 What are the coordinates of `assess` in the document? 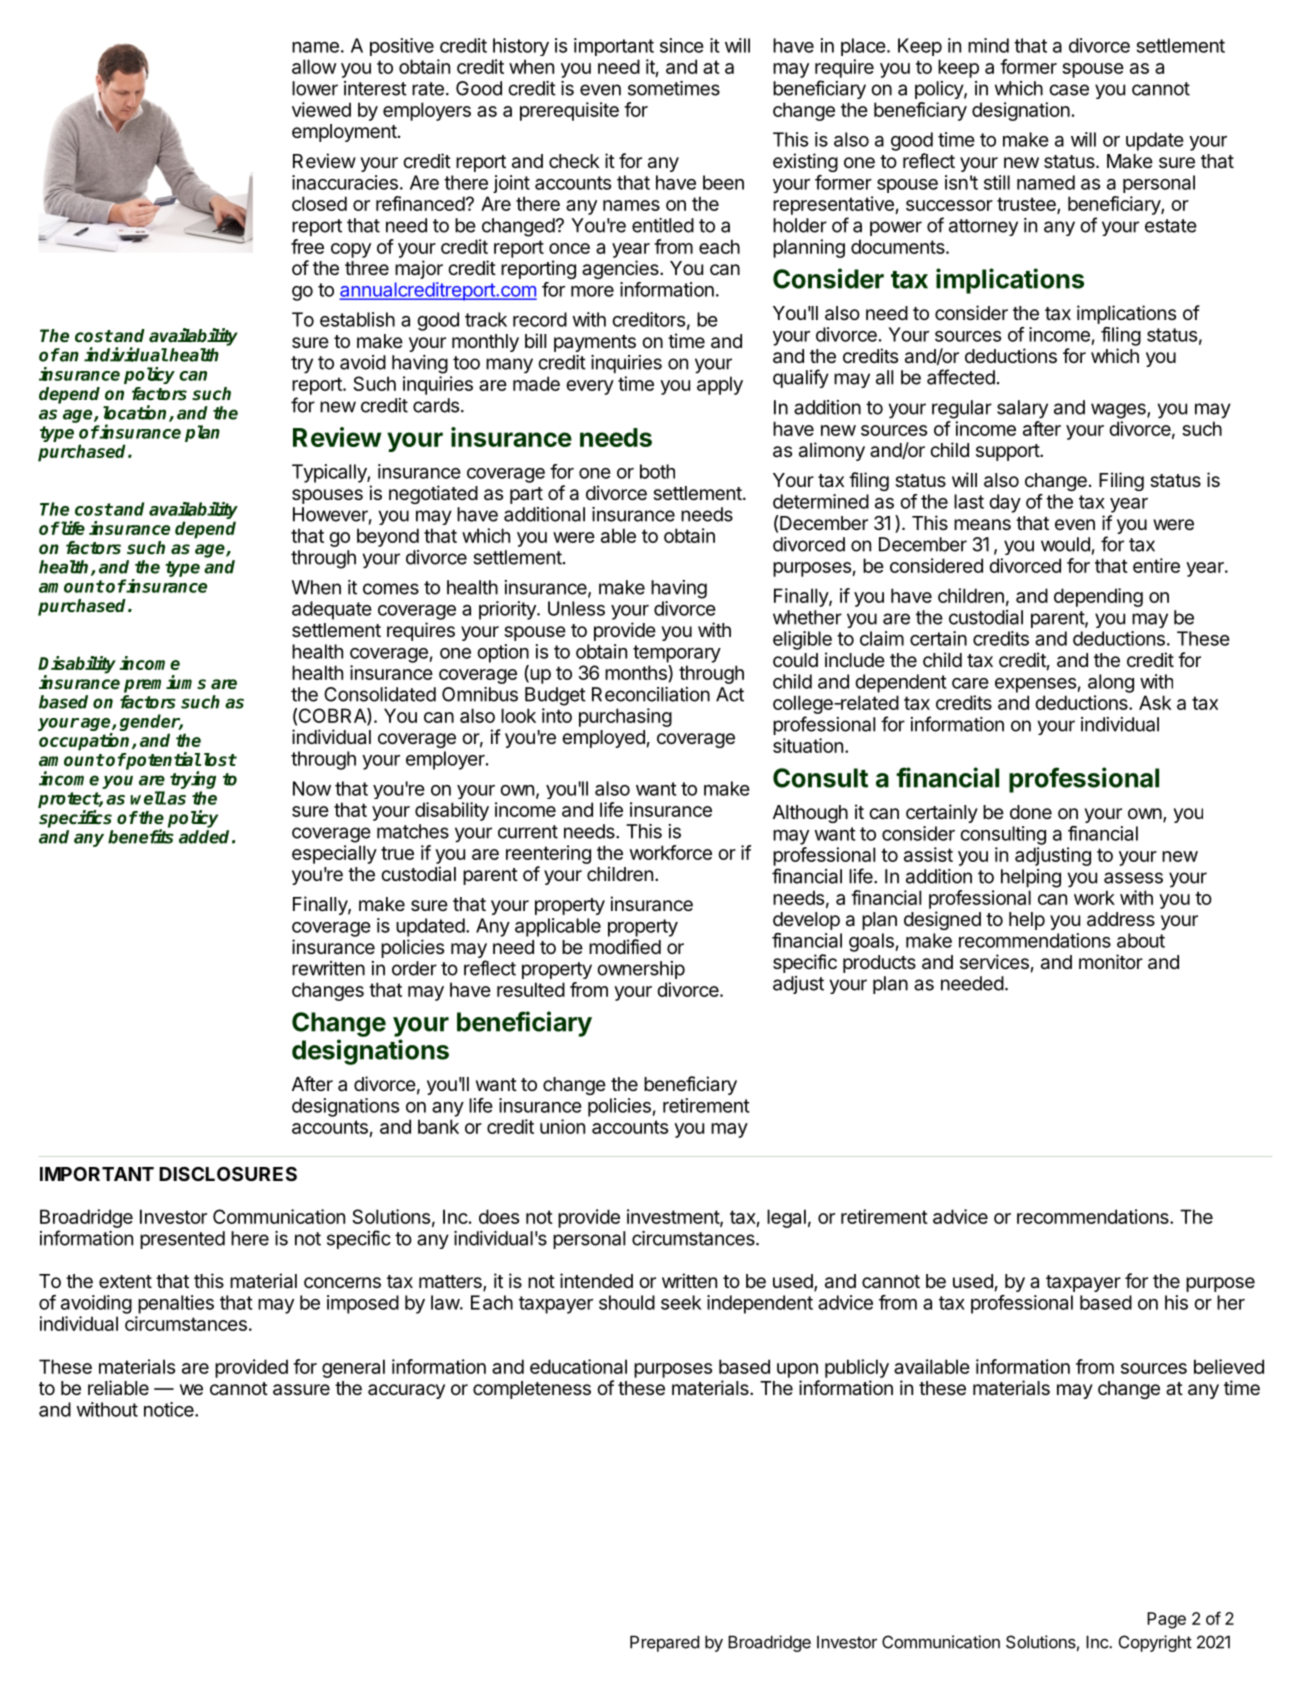 It's located at (1133, 878).
